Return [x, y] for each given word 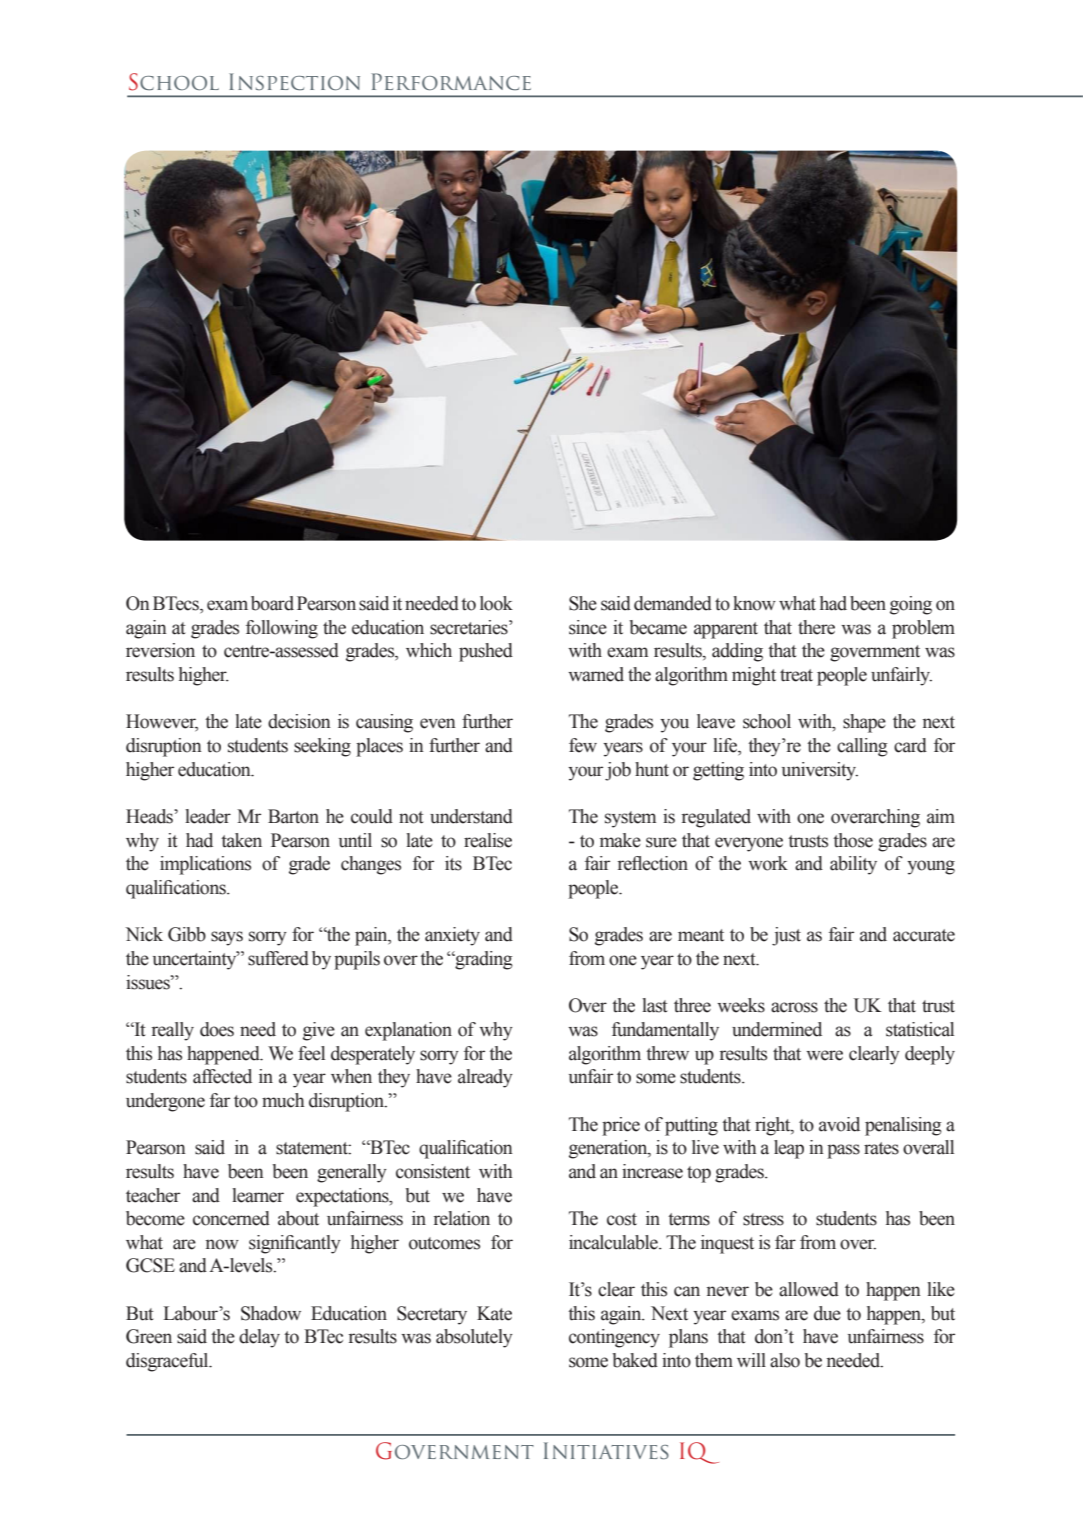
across [794, 1007]
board [272, 603]
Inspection [294, 81]
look [496, 603]
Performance [451, 81]
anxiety [452, 936]
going [911, 605]
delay [259, 1338]
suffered [278, 958]
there [816, 627]
